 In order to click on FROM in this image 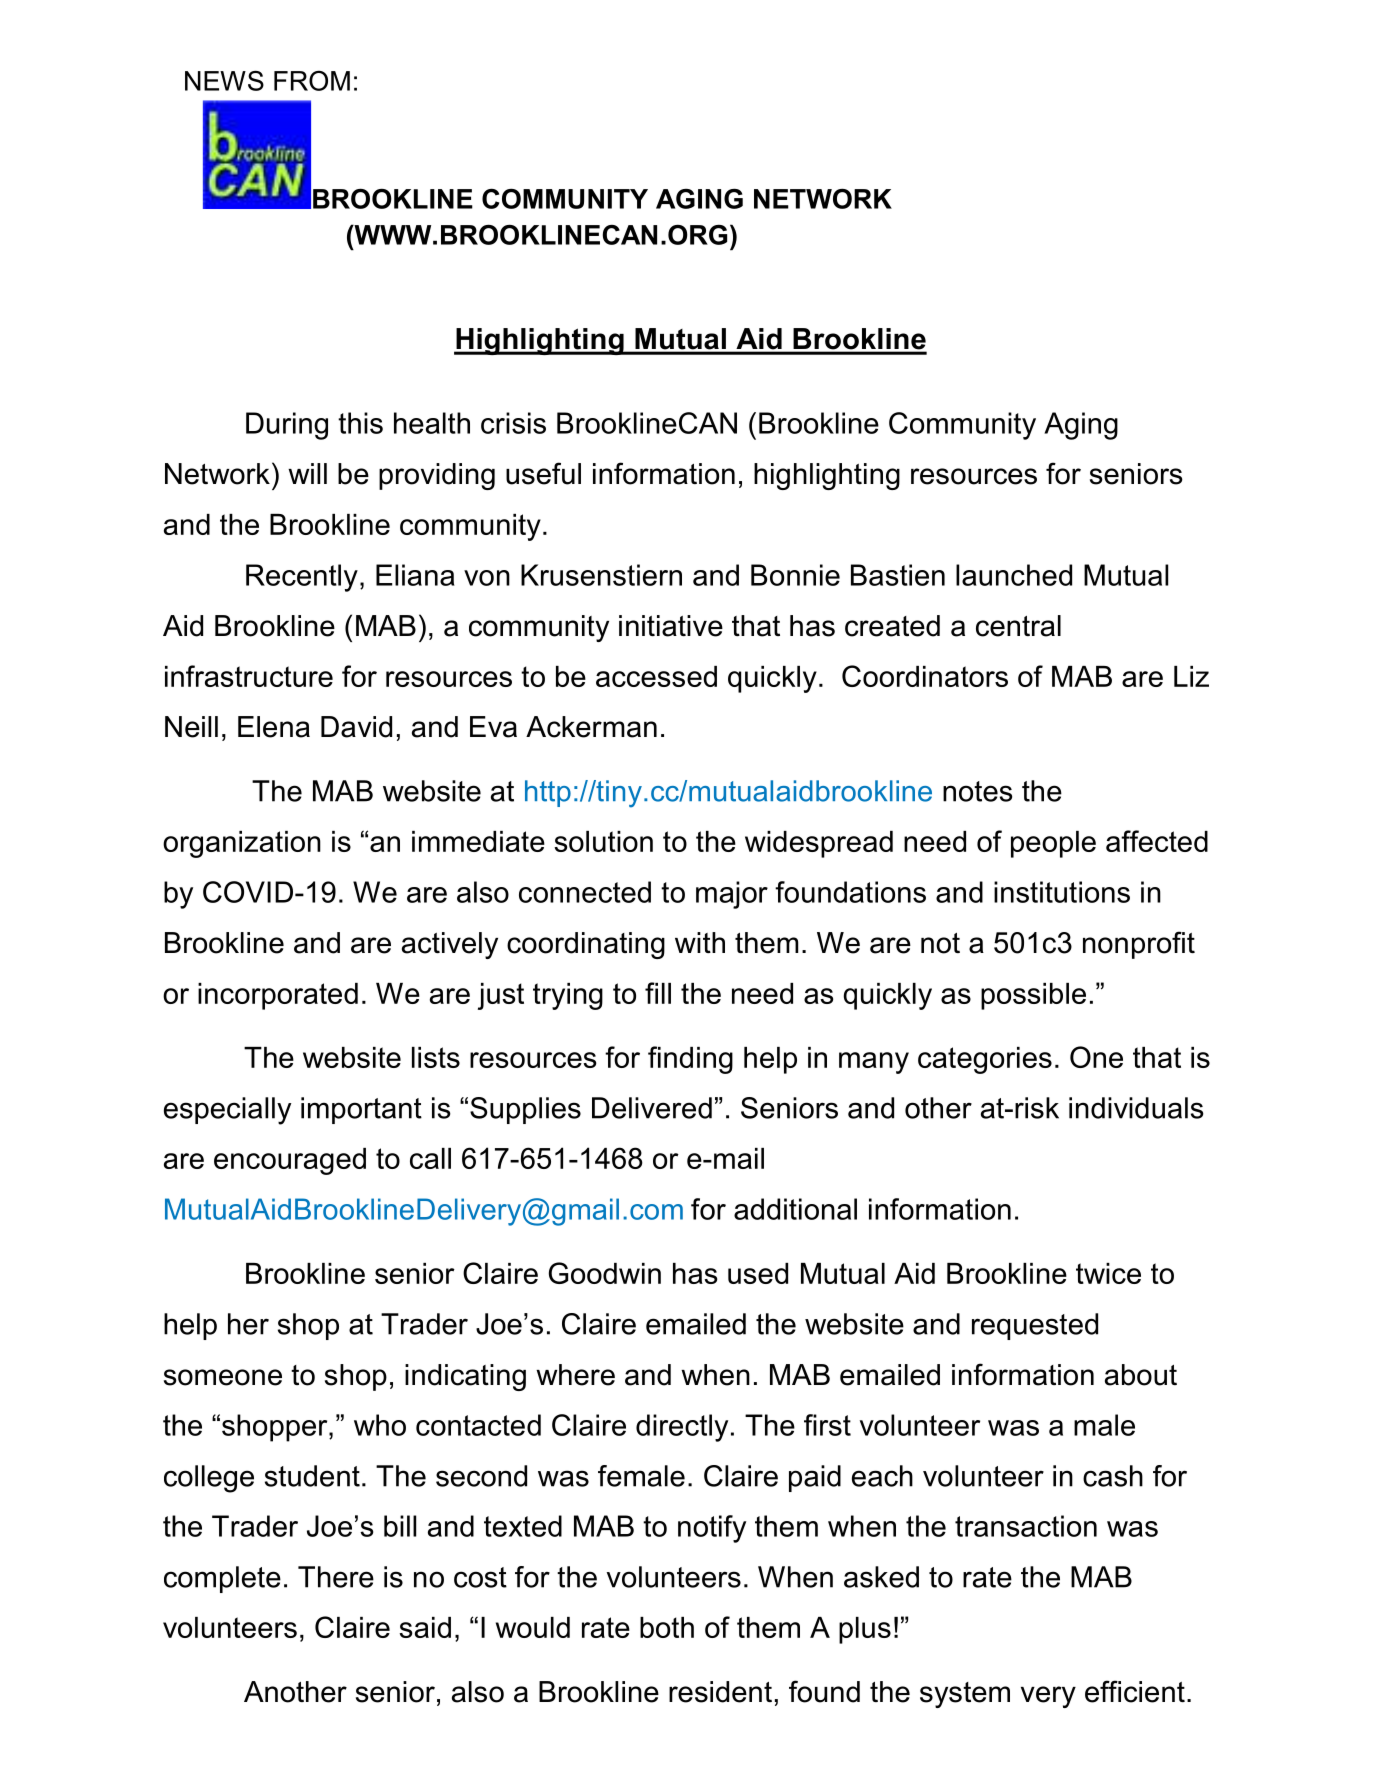, I will do `click(312, 80)`.
